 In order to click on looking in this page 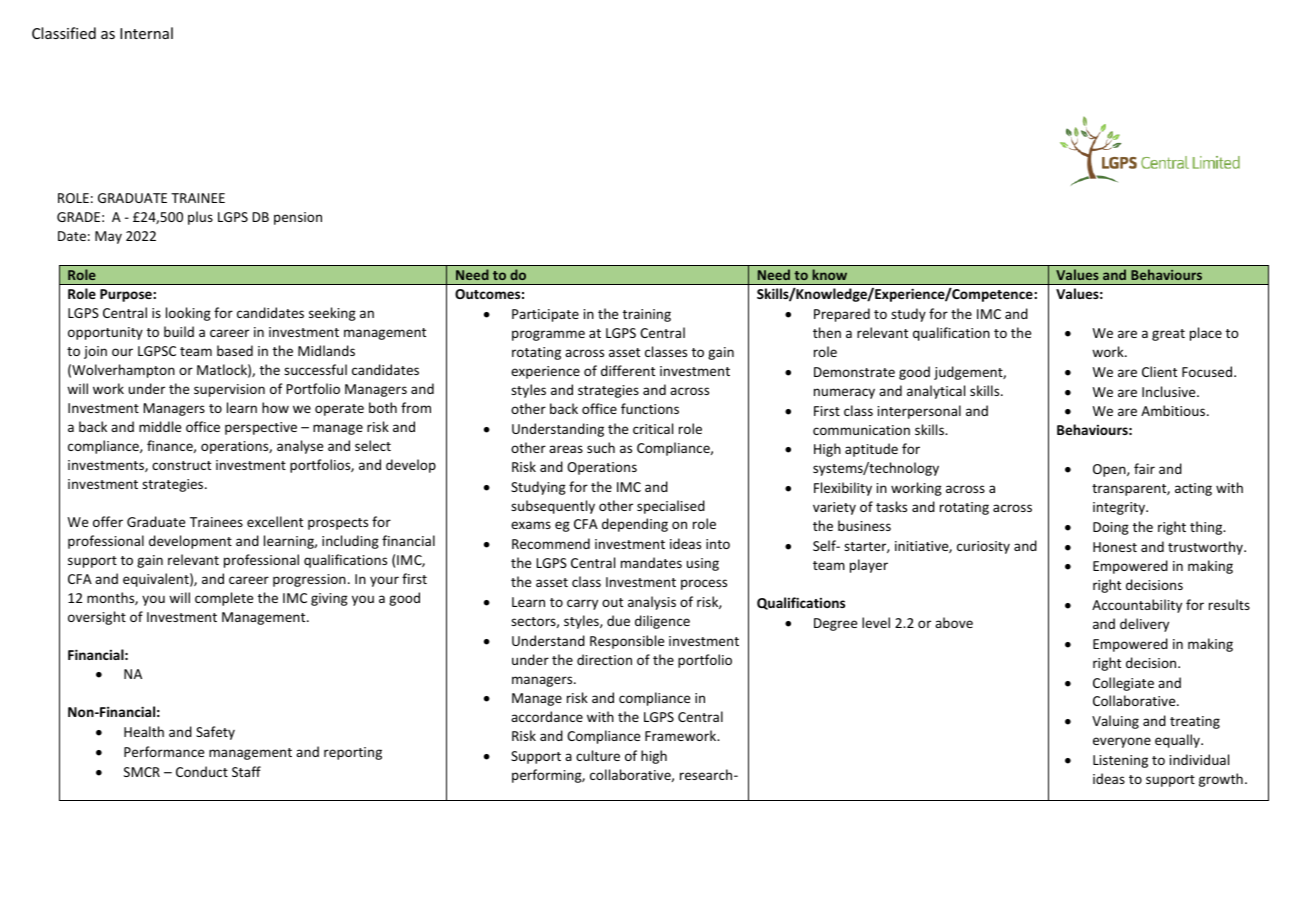, I will do `click(188, 314)`.
